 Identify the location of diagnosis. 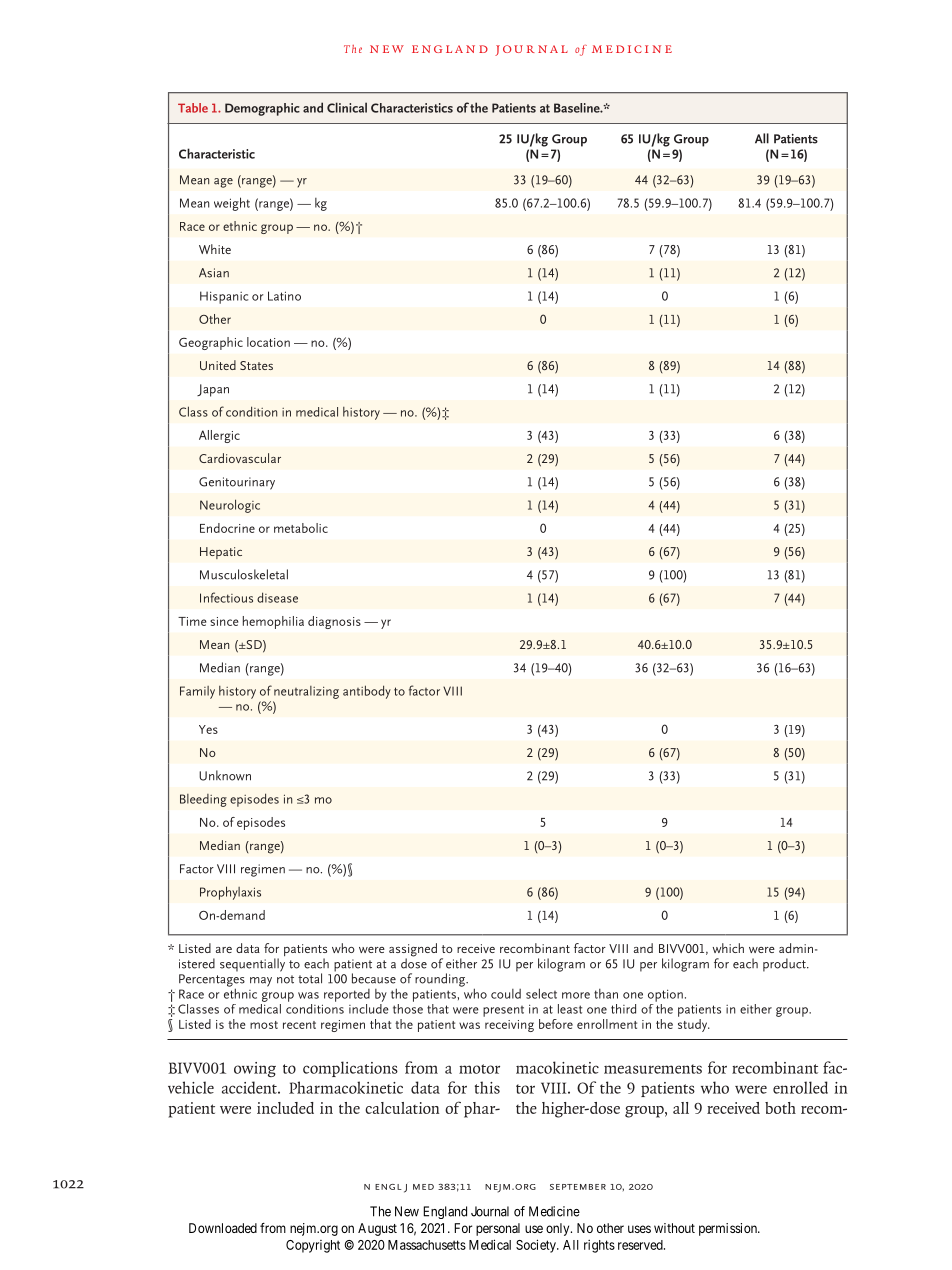
(334, 622).
